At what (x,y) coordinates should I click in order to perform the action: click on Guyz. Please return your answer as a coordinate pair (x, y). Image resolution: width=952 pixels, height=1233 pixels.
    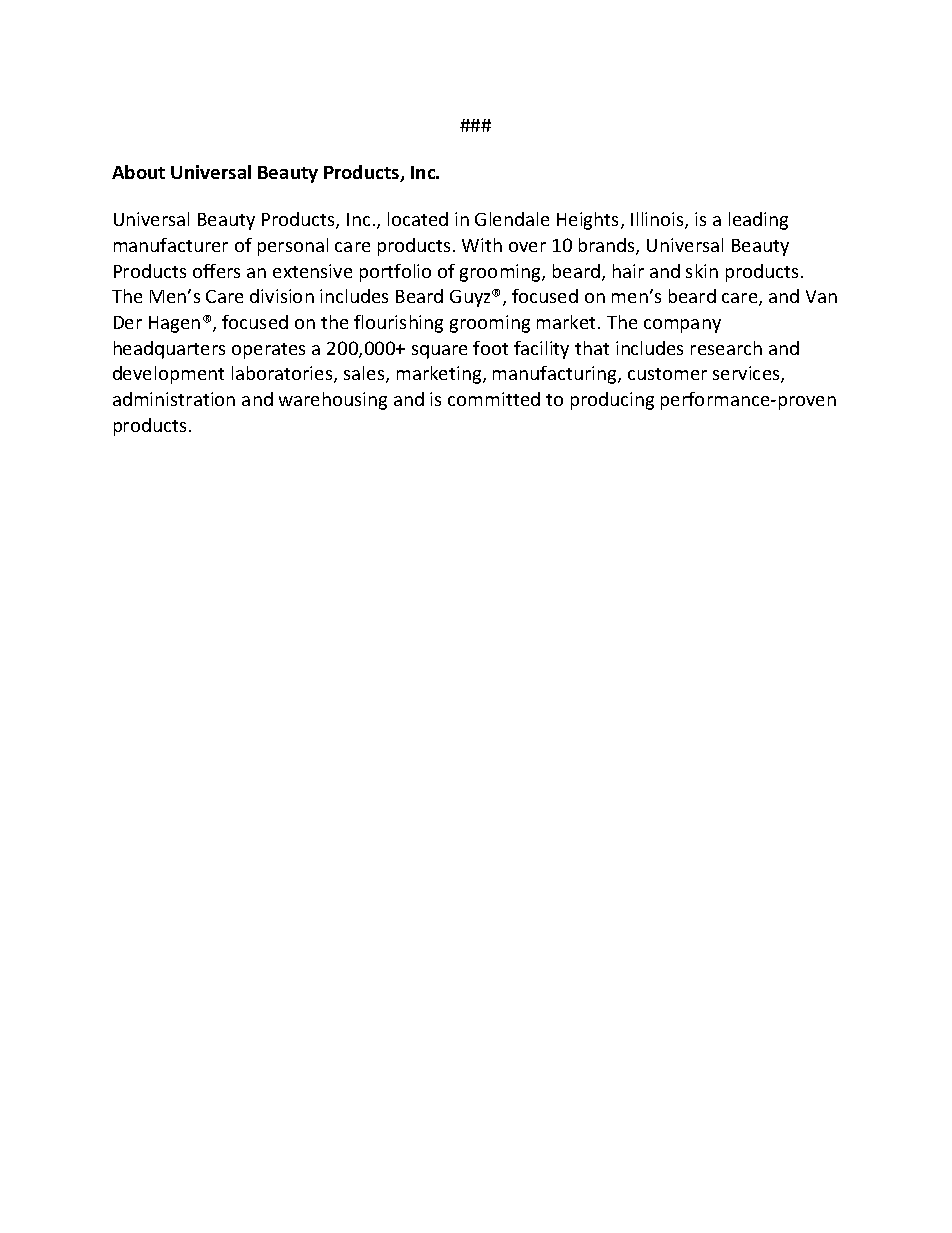
    Looking at the image, I should click on (471, 298).
